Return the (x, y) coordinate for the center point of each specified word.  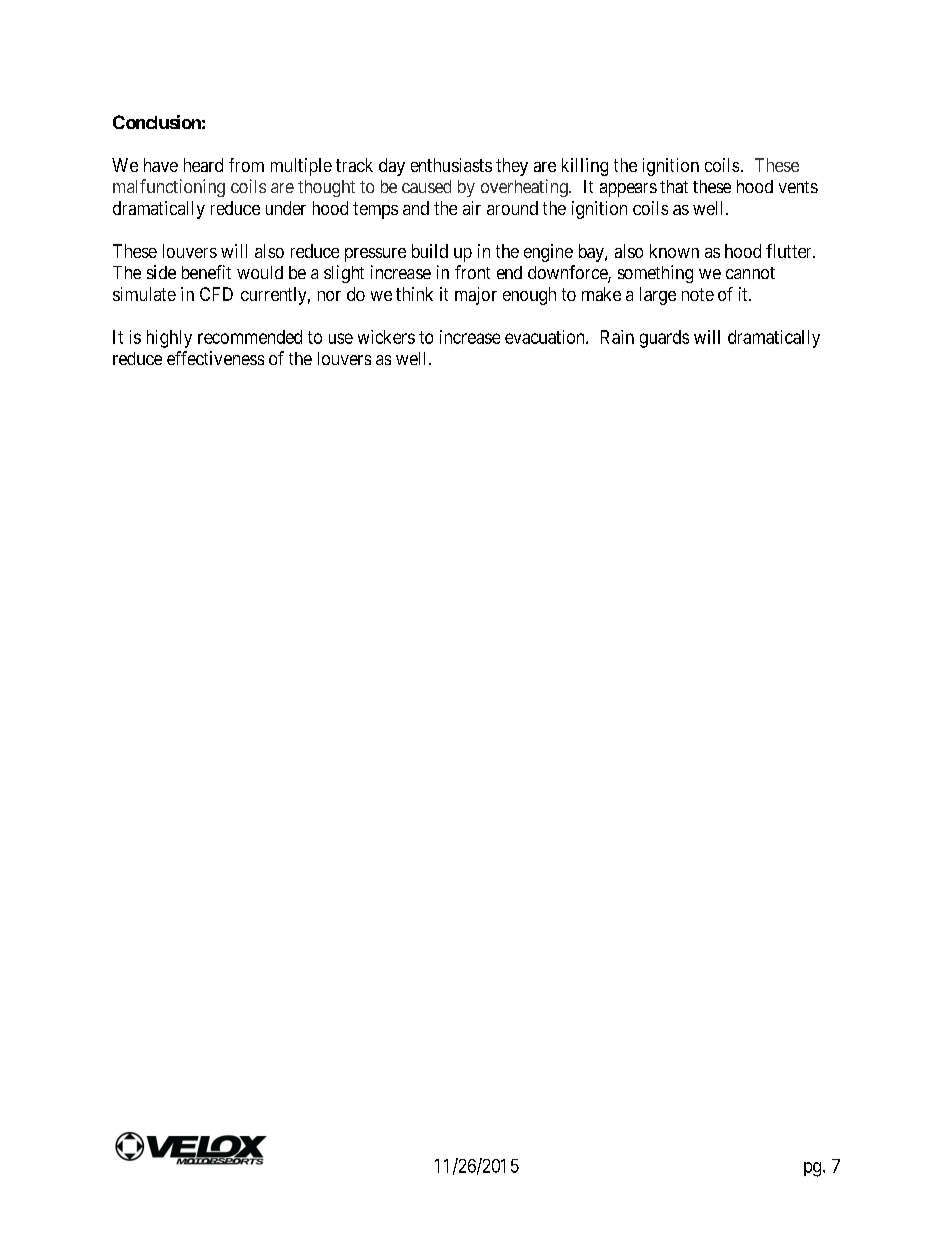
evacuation (546, 337)
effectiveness (215, 358)
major (476, 296)
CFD (216, 294)
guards (664, 339)
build (430, 251)
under (286, 208)
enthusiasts (451, 165)
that (674, 186)
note (698, 294)
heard (203, 165)
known (674, 251)
